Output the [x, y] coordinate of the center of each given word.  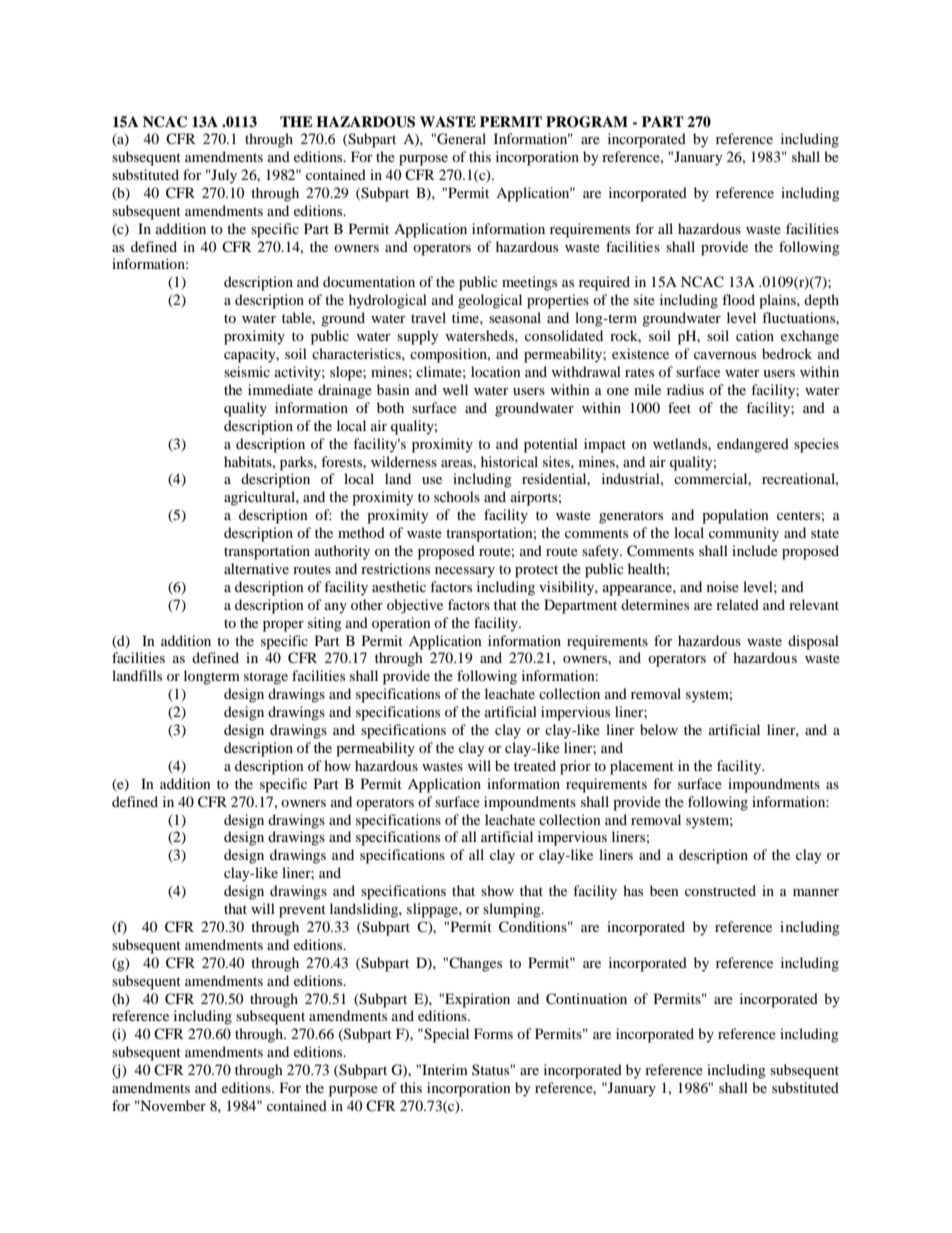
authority [342, 552]
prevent [302, 911]
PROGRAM [587, 122]
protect [536, 571]
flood [738, 299]
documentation [369, 281]
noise [723, 586]
